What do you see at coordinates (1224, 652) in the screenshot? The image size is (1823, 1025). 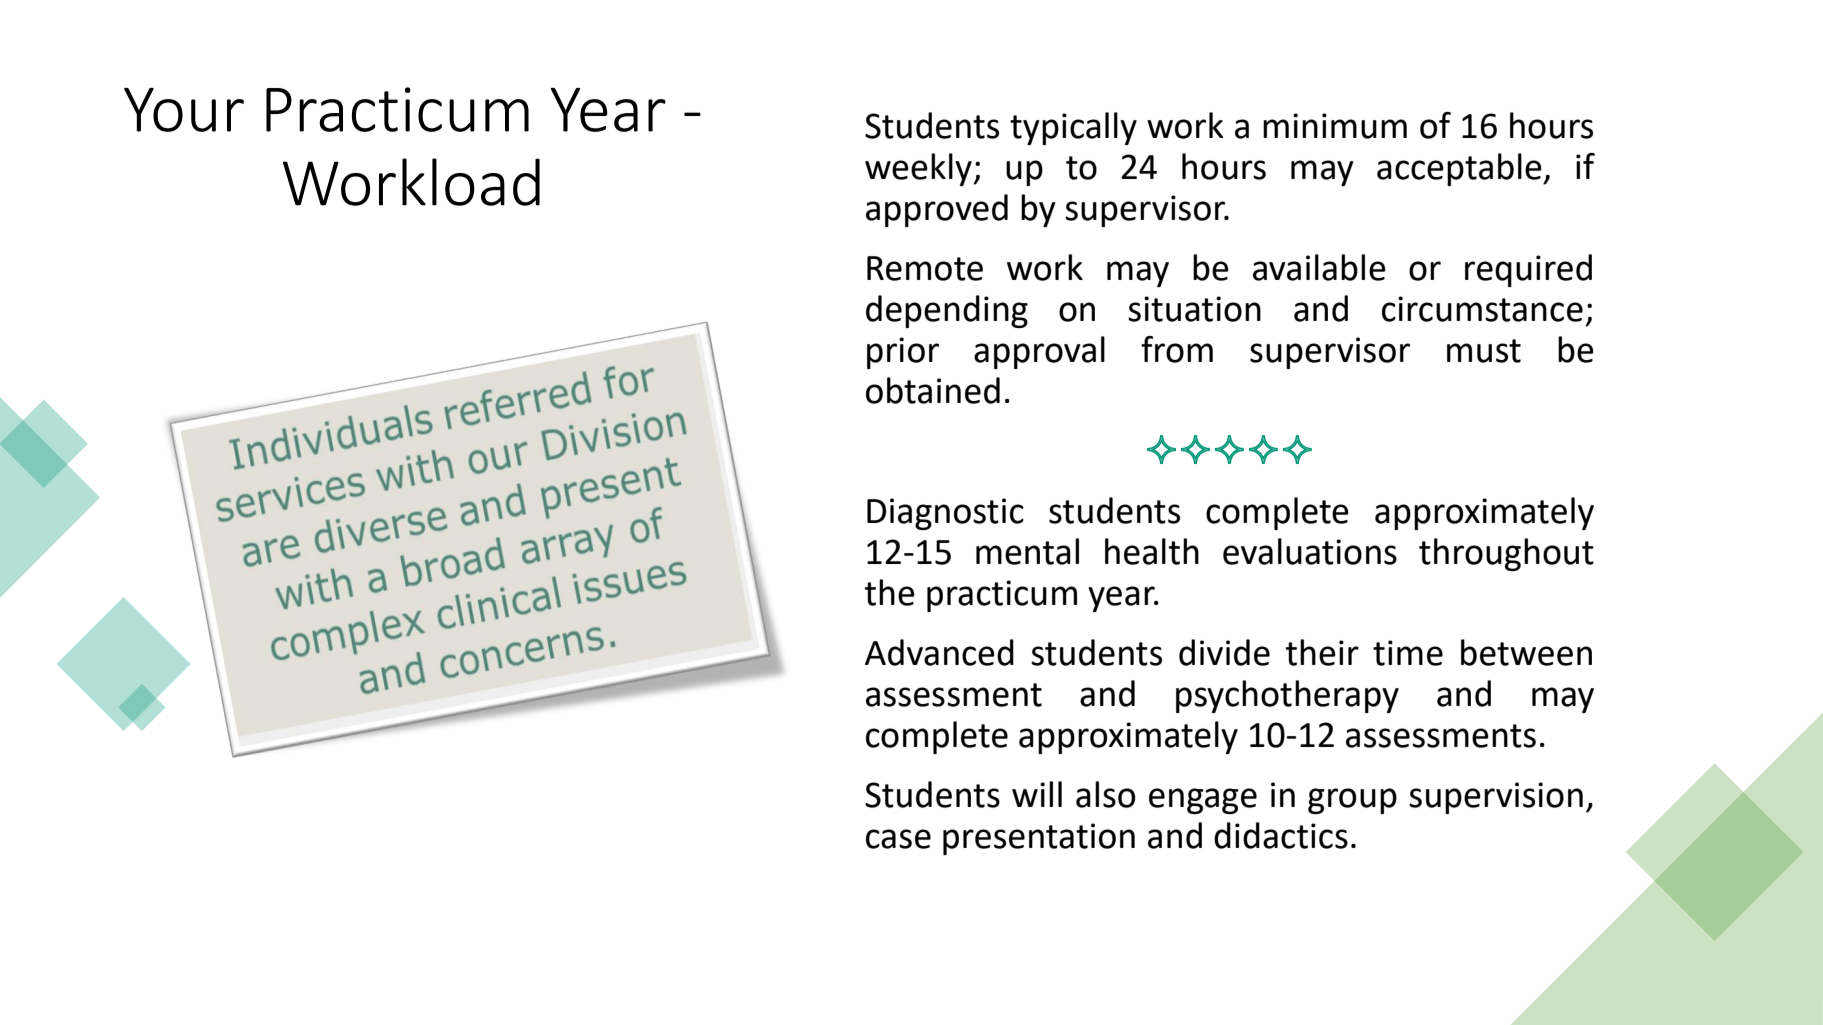 I see `divide` at bounding box center [1224, 652].
